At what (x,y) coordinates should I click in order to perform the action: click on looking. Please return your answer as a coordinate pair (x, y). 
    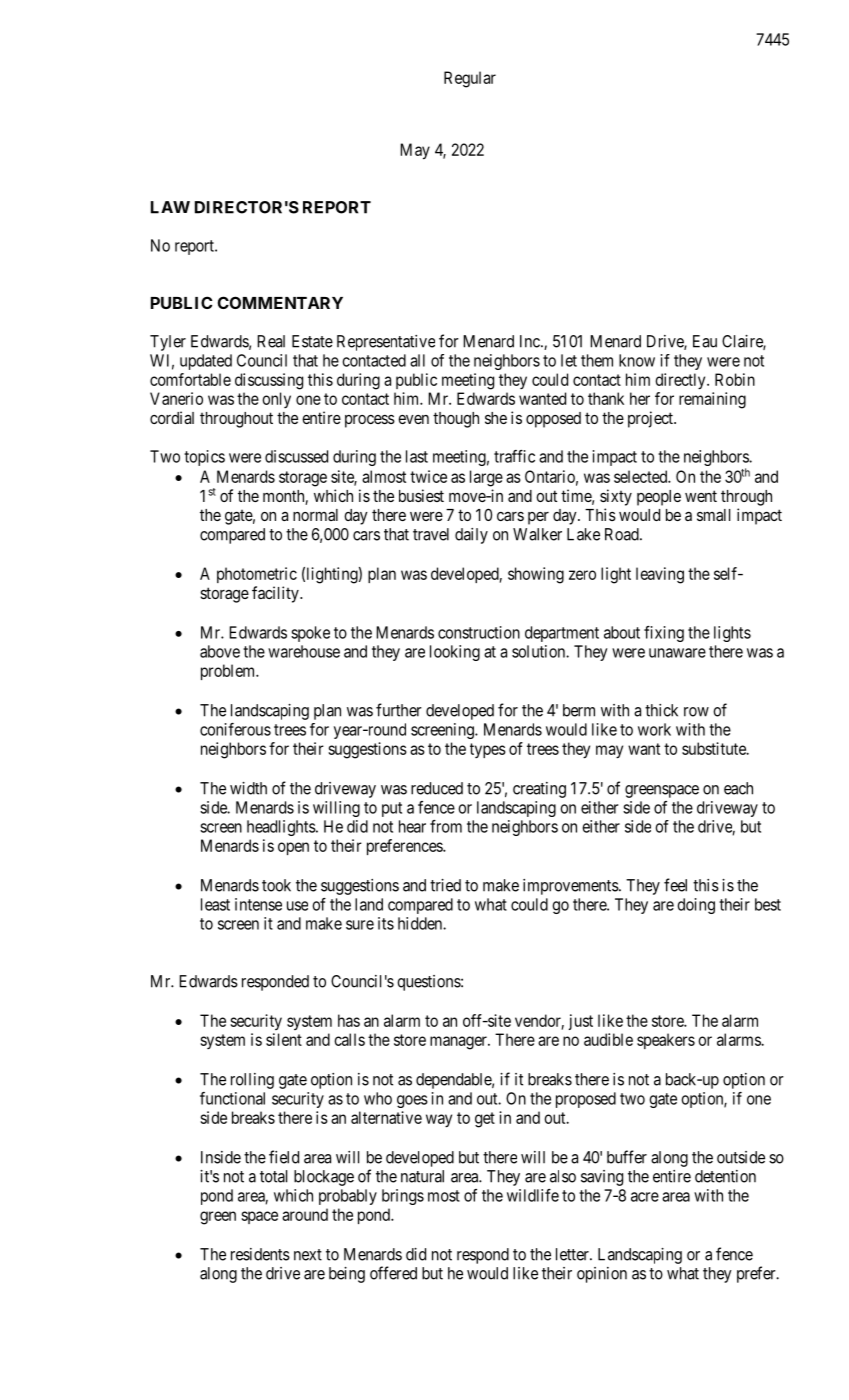
    Looking at the image, I should click on (455, 653).
